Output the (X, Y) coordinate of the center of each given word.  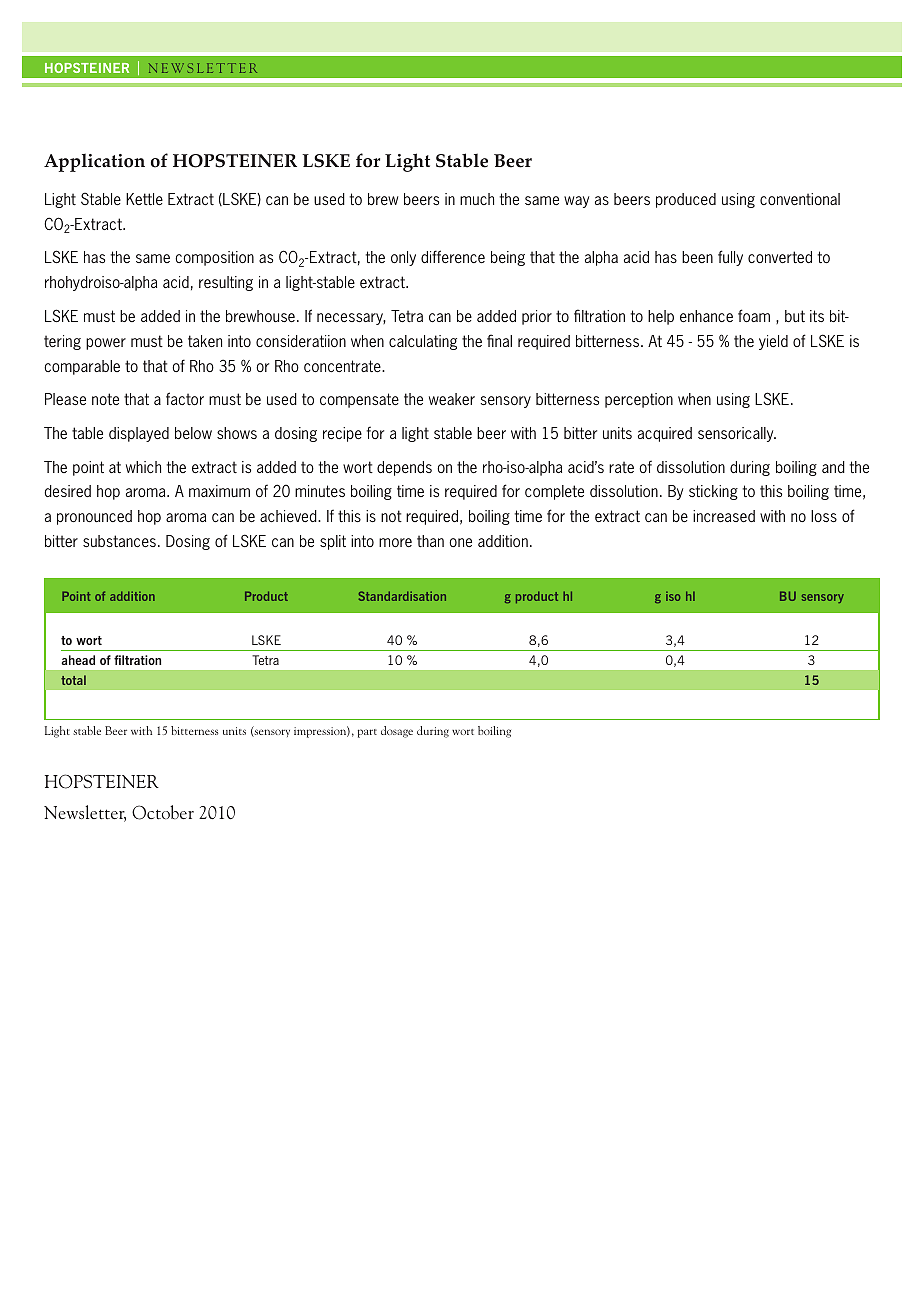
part (367, 733)
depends (404, 468)
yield (773, 342)
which (143, 467)
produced (686, 200)
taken (205, 341)
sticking (713, 492)
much (477, 199)
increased (724, 516)
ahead (78, 660)
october (163, 812)
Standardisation (402, 596)
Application (94, 162)
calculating (423, 342)
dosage (397, 732)
